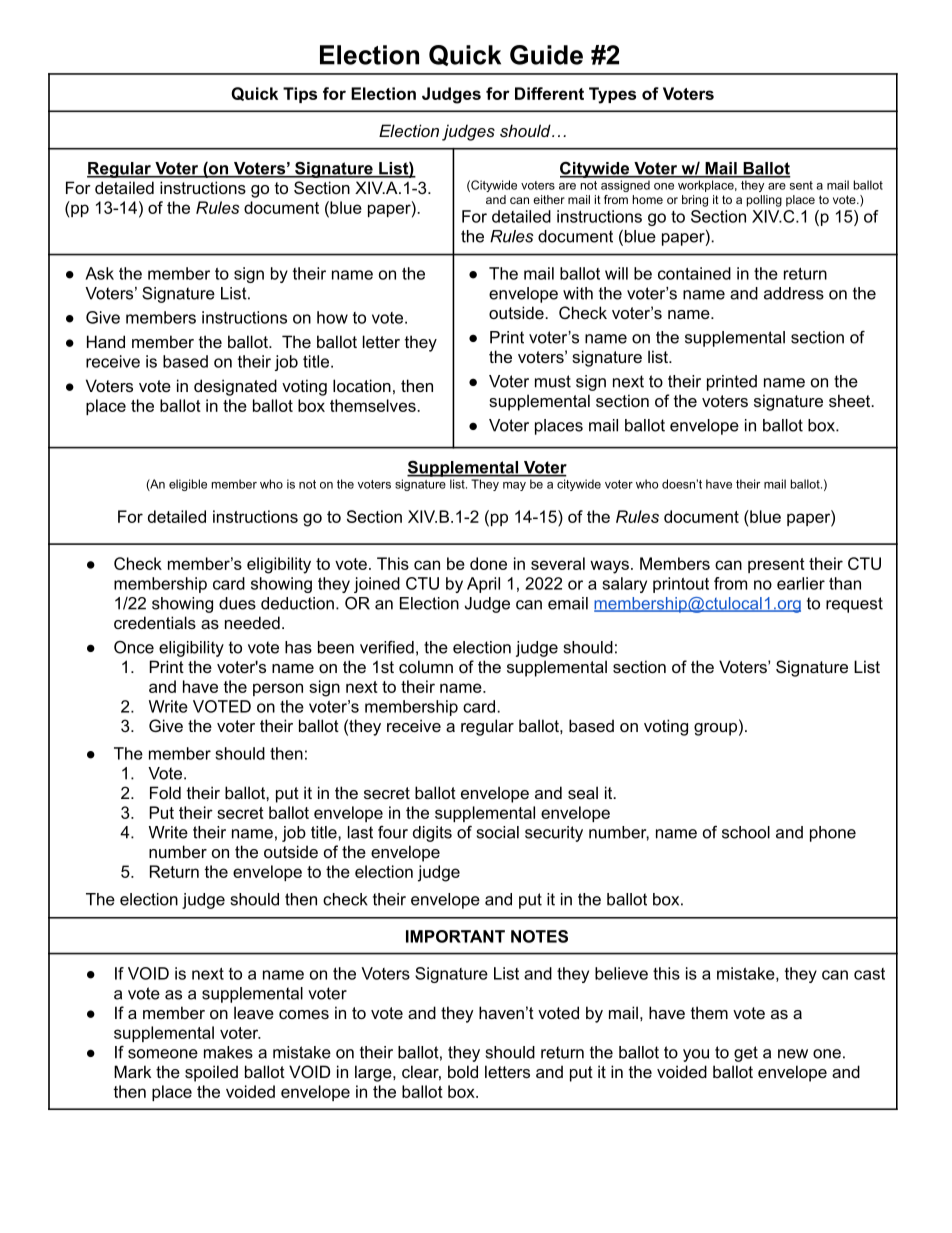 This document has height=1233, width=952. Describe the element at coordinates (801, 583) in the document. I see `earlier` at that location.
